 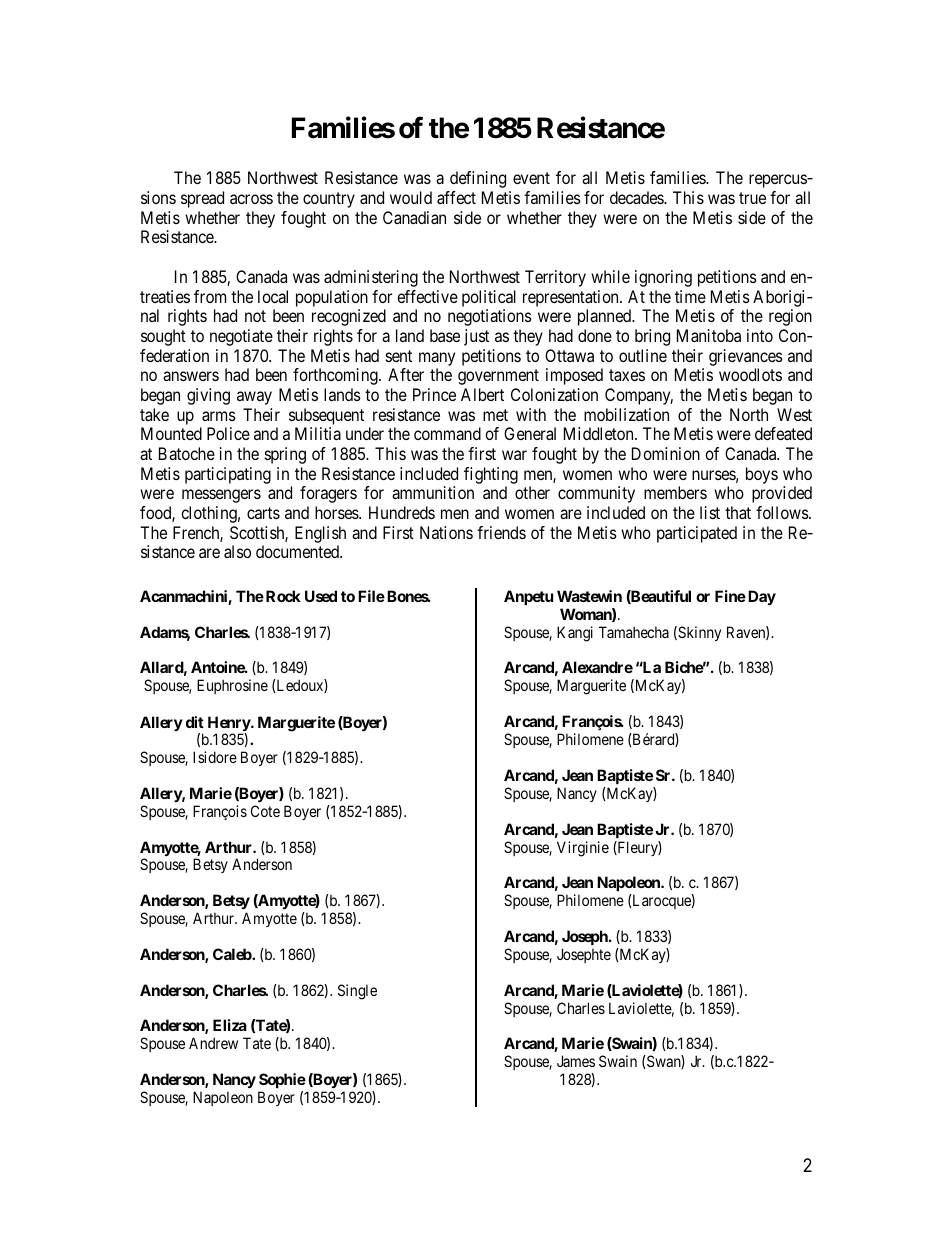 I want to click on affect, so click(x=456, y=197).
